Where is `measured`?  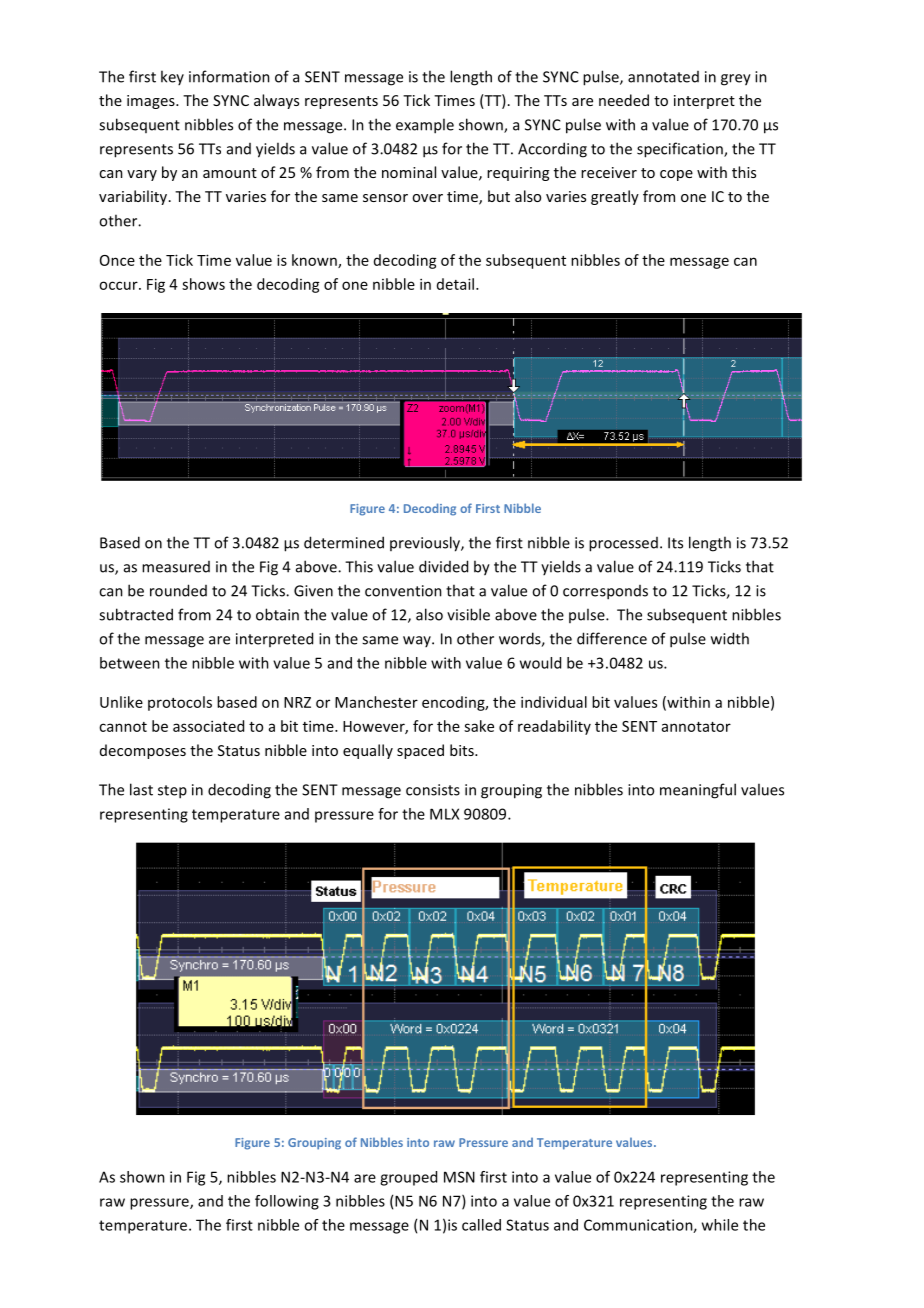
measured is located at coordinates (176, 567).
